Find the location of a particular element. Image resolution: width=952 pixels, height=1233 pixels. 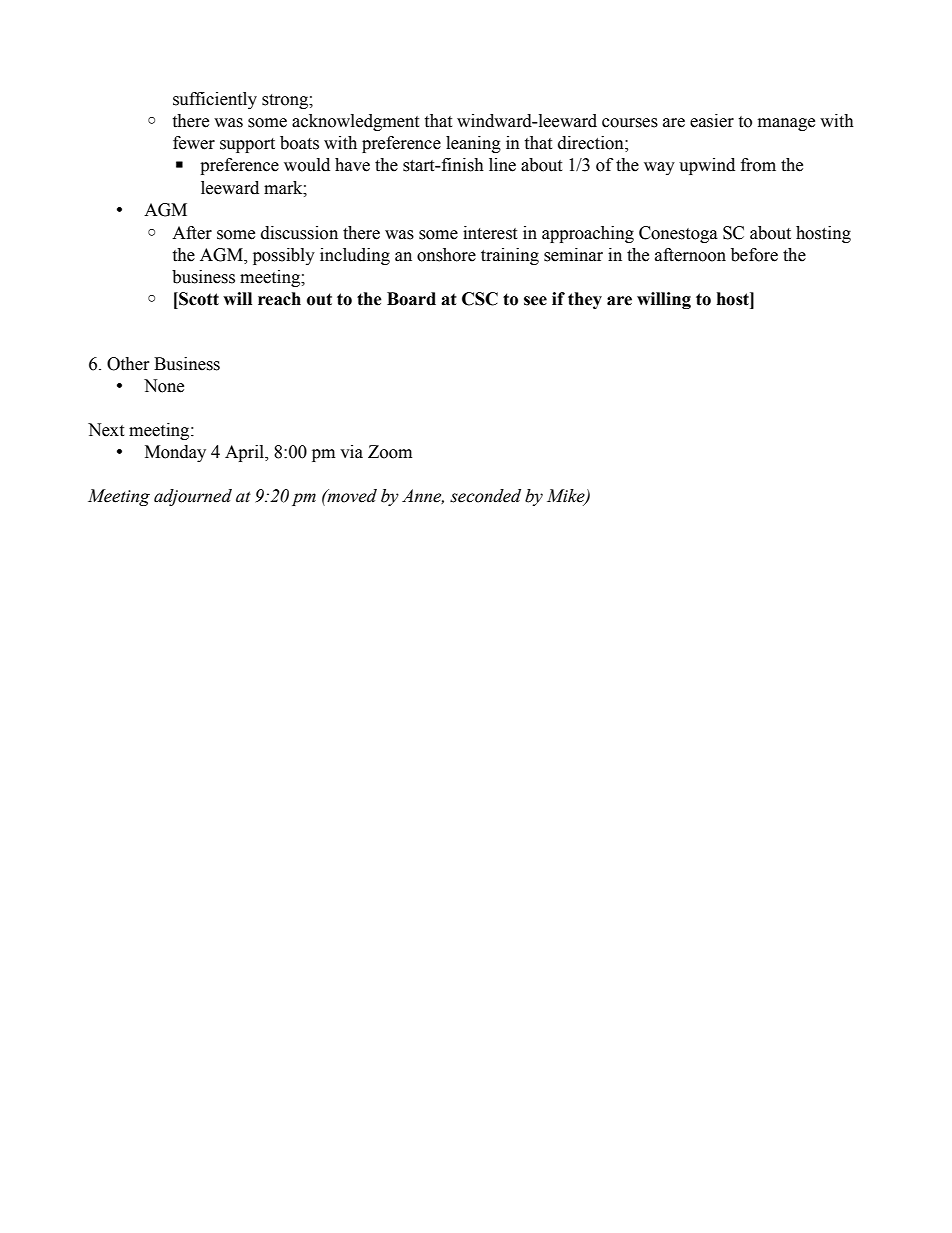

Scott is located at coordinates (198, 299).
